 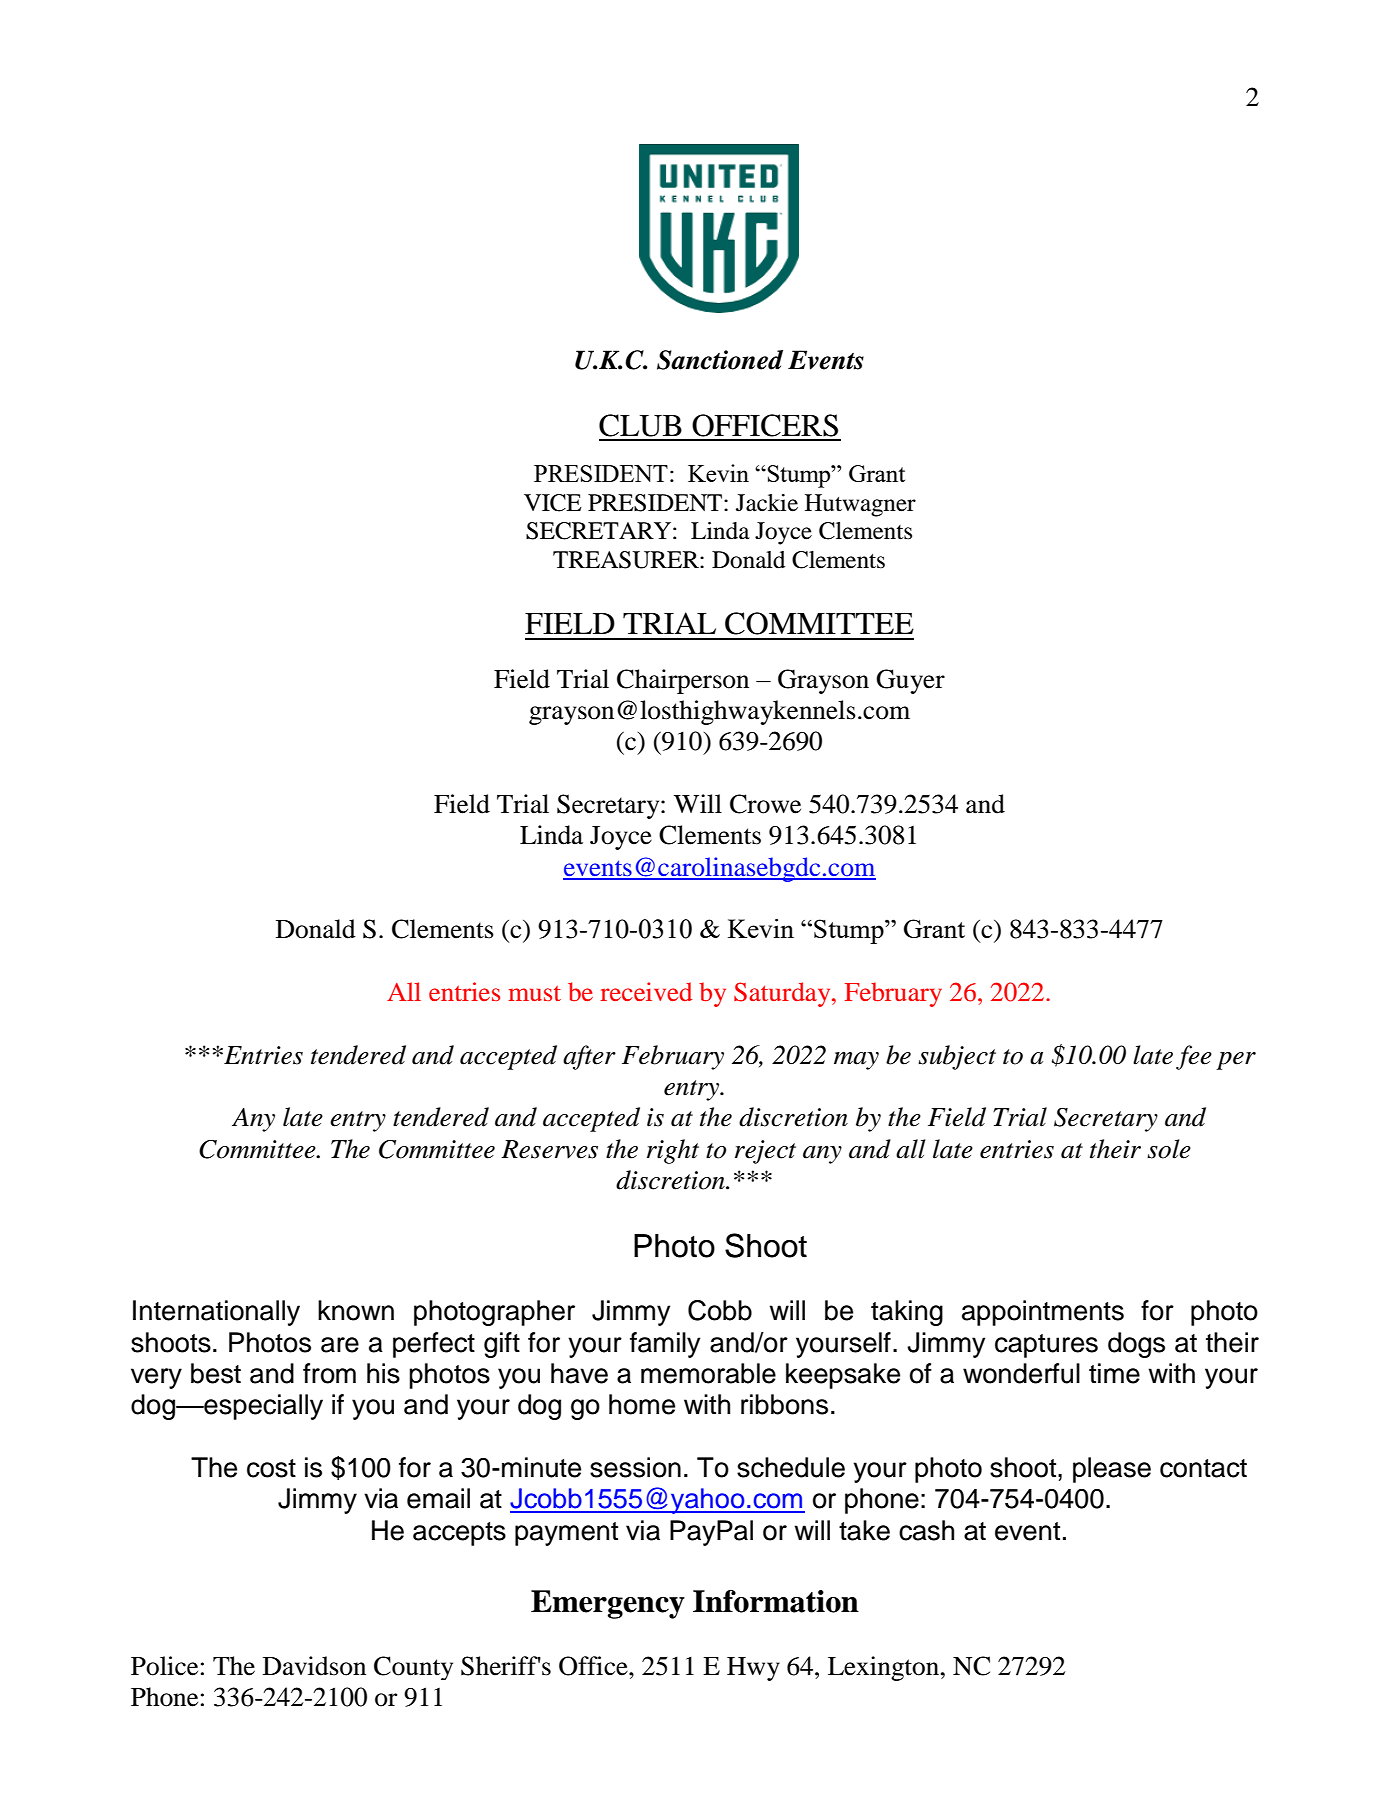 I want to click on Jackie, so click(x=767, y=503).
